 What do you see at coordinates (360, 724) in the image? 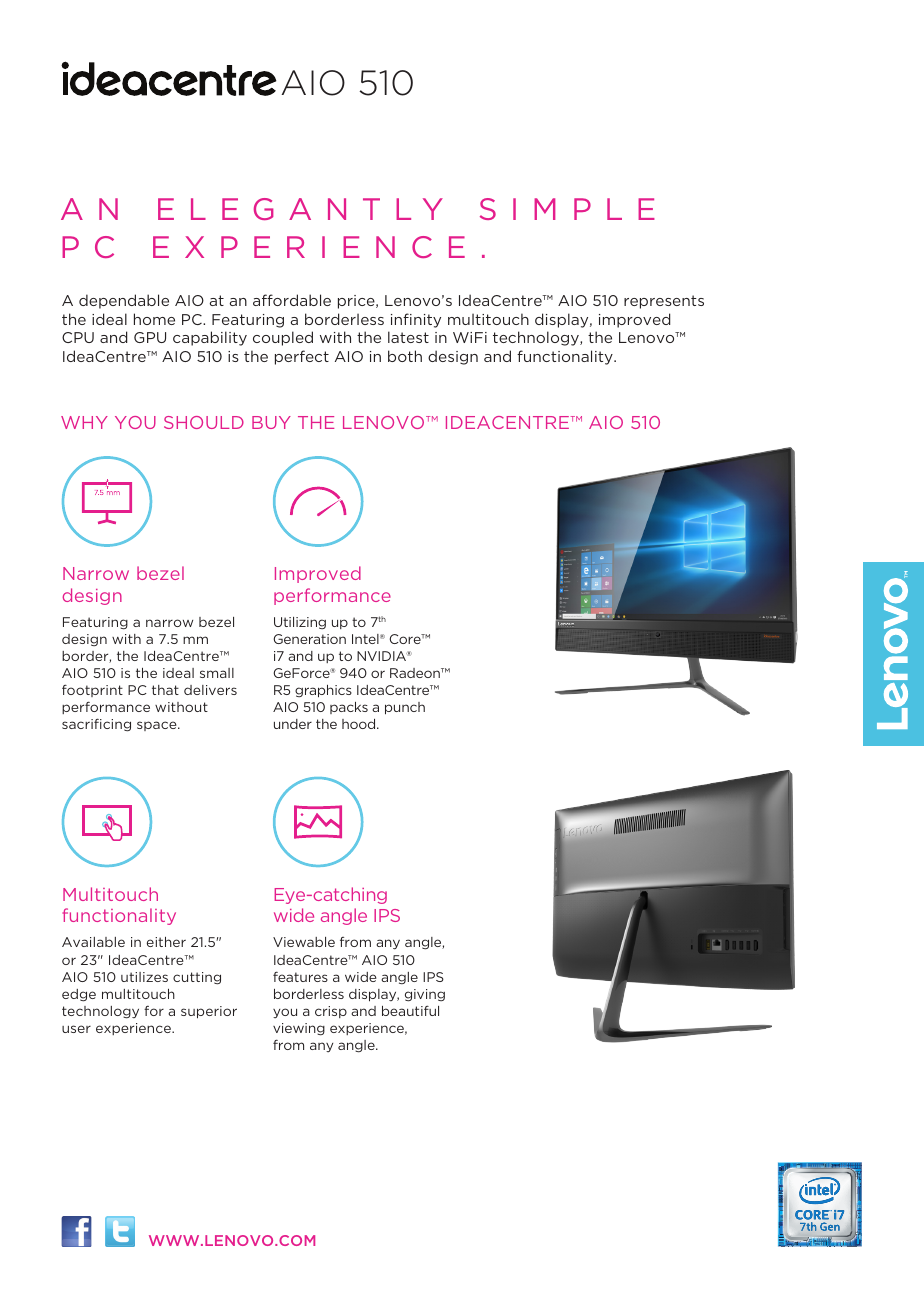
I see `hood` at bounding box center [360, 724].
